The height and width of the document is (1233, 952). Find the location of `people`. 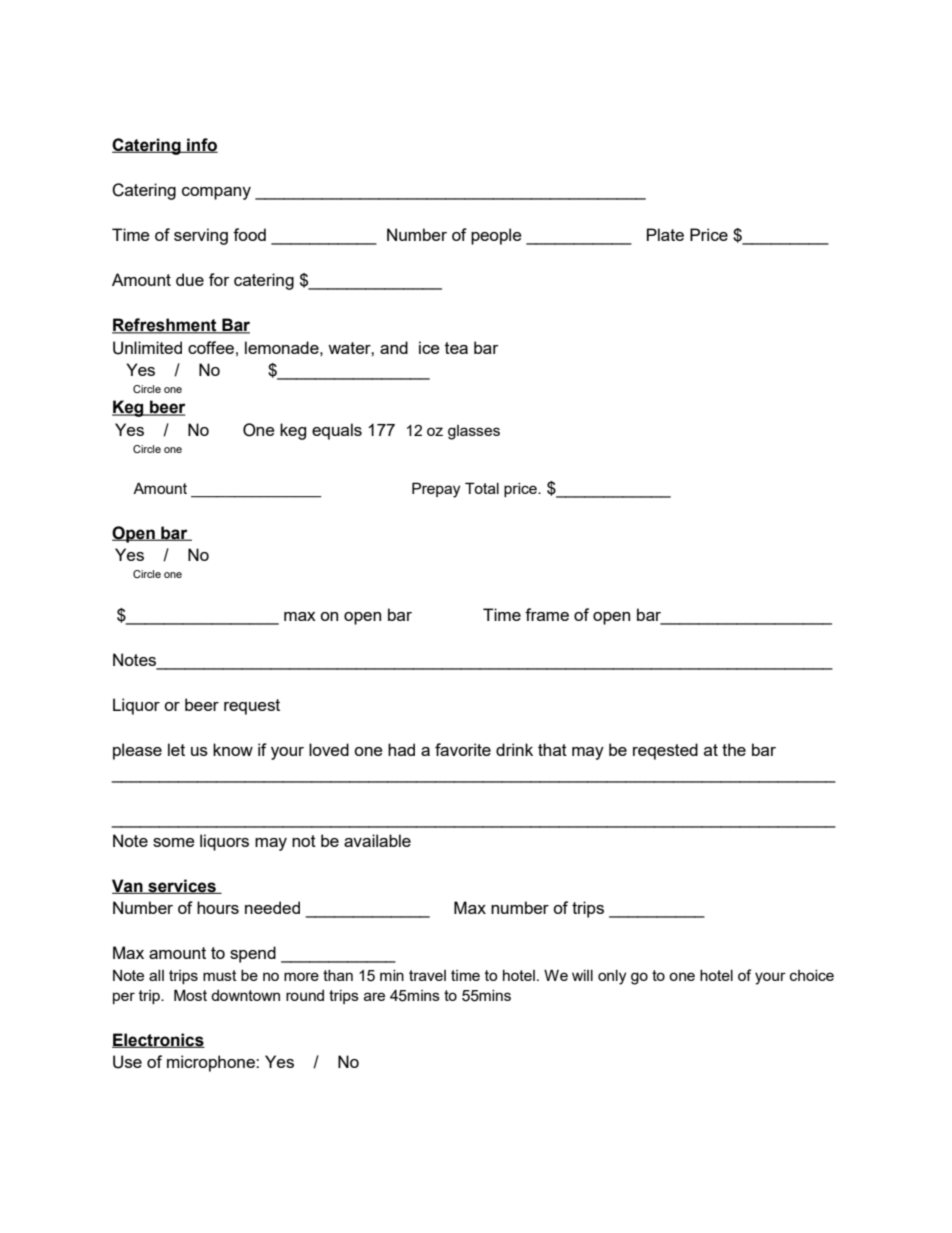

people is located at coordinates (496, 236).
